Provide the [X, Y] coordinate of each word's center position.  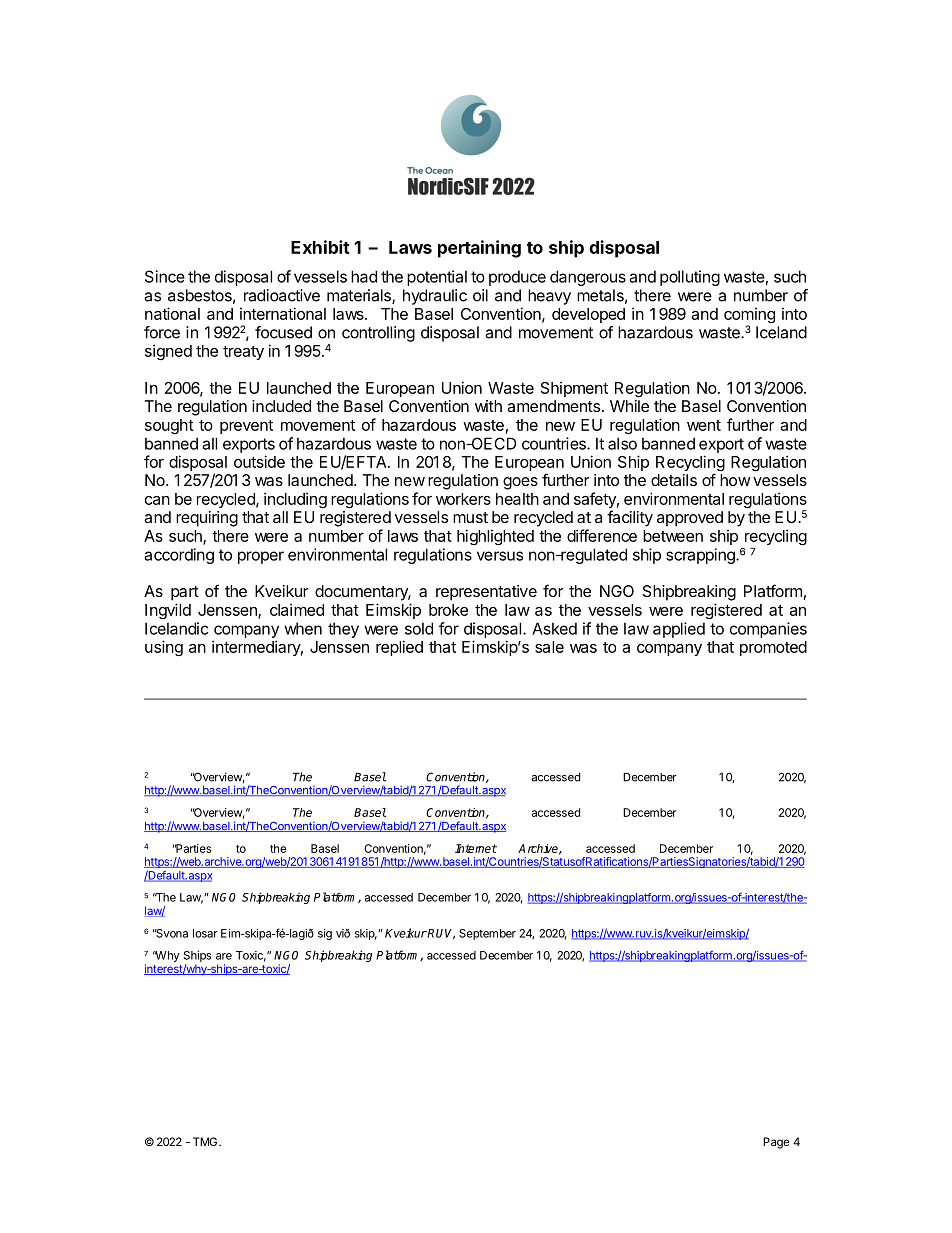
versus [500, 556]
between [673, 536]
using [164, 648]
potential [437, 278]
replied [399, 648]
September [487, 934]
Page [776, 1143]
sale [549, 647]
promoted [773, 648]
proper [261, 557]
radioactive [282, 295]
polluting [690, 278]
